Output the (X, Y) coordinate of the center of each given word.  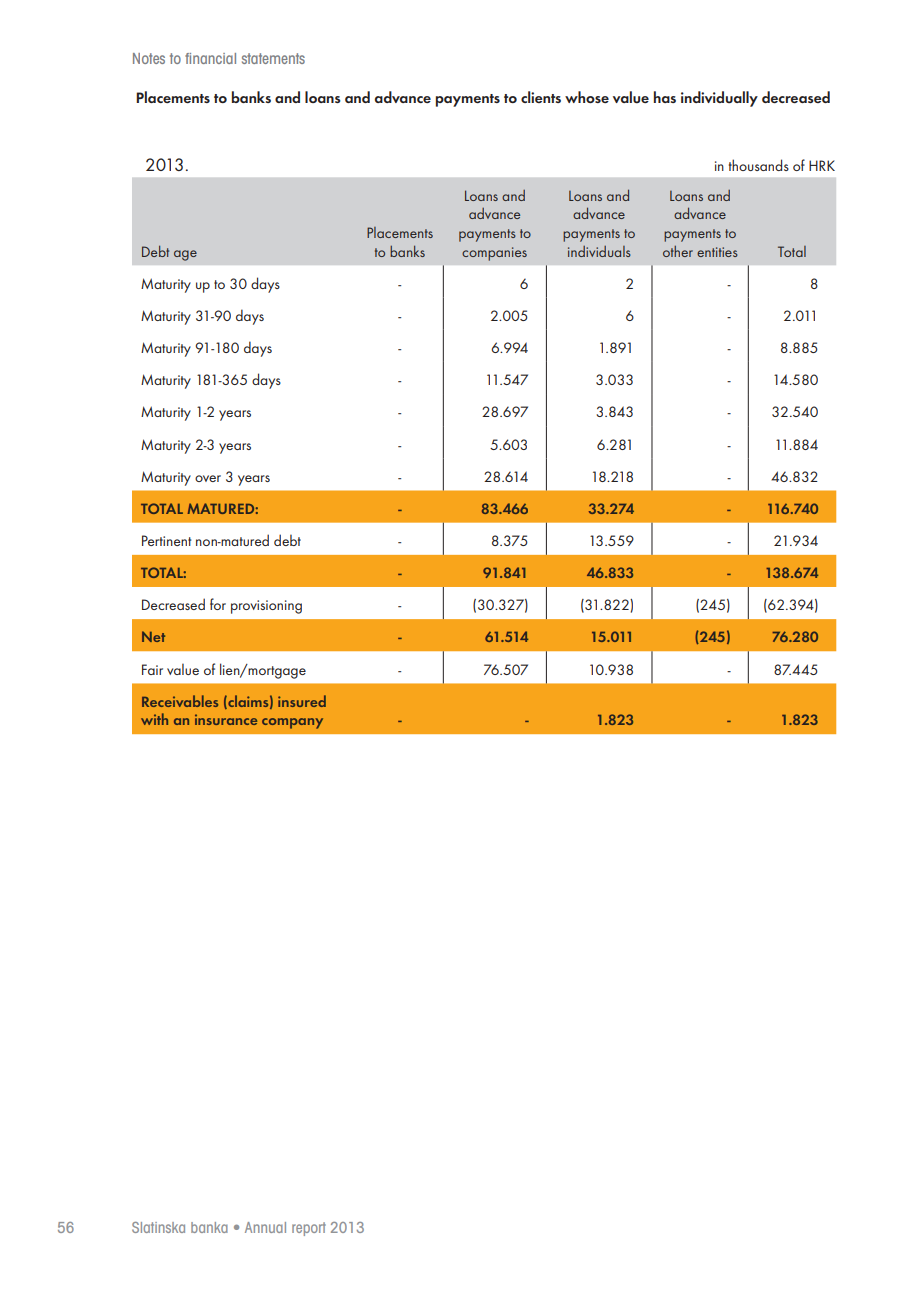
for (218, 604)
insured (302, 701)
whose (587, 97)
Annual (265, 1227)
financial (210, 58)
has (665, 97)
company (292, 723)
